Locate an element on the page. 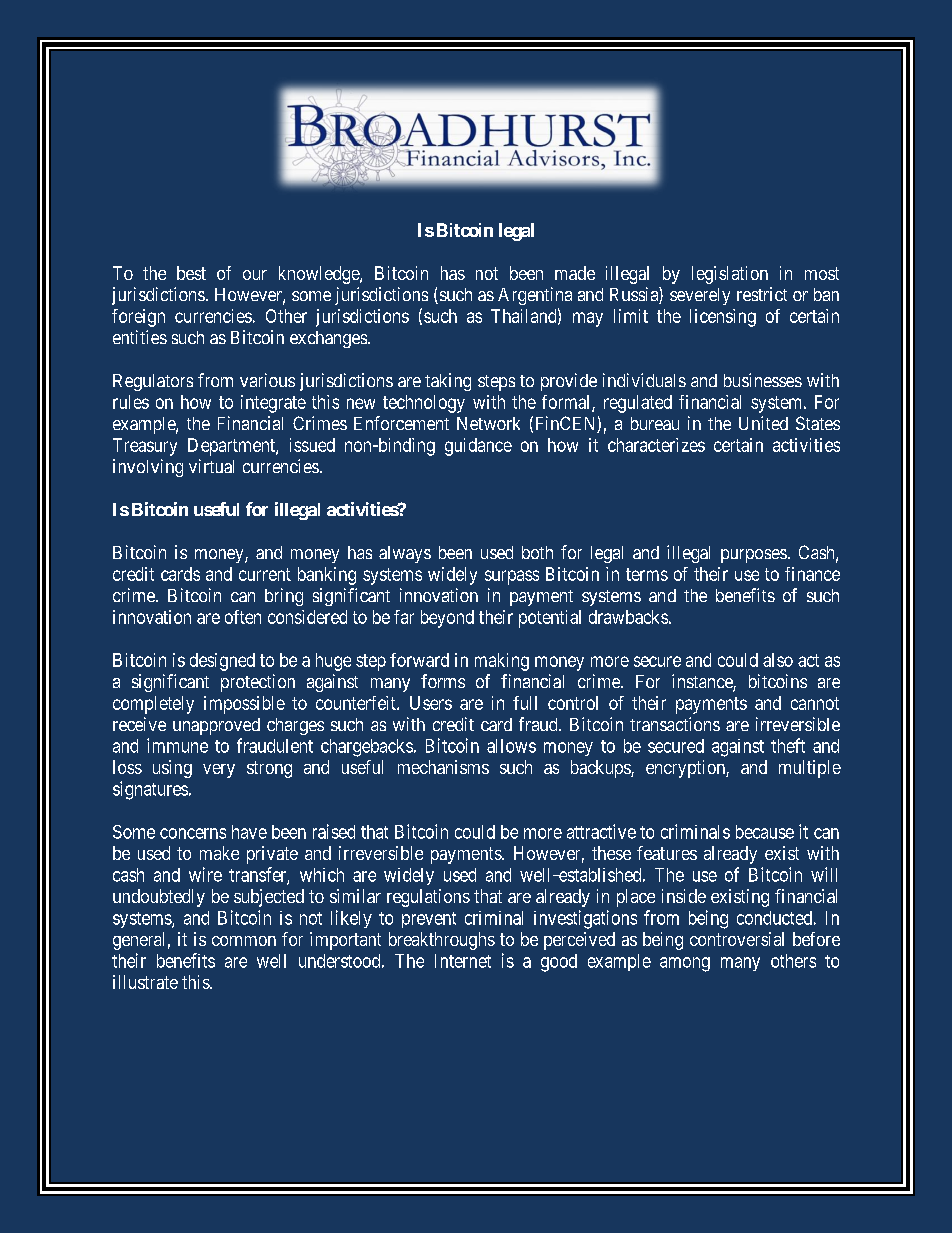 The height and width of the page is (1233, 952). best is located at coordinates (191, 273).
